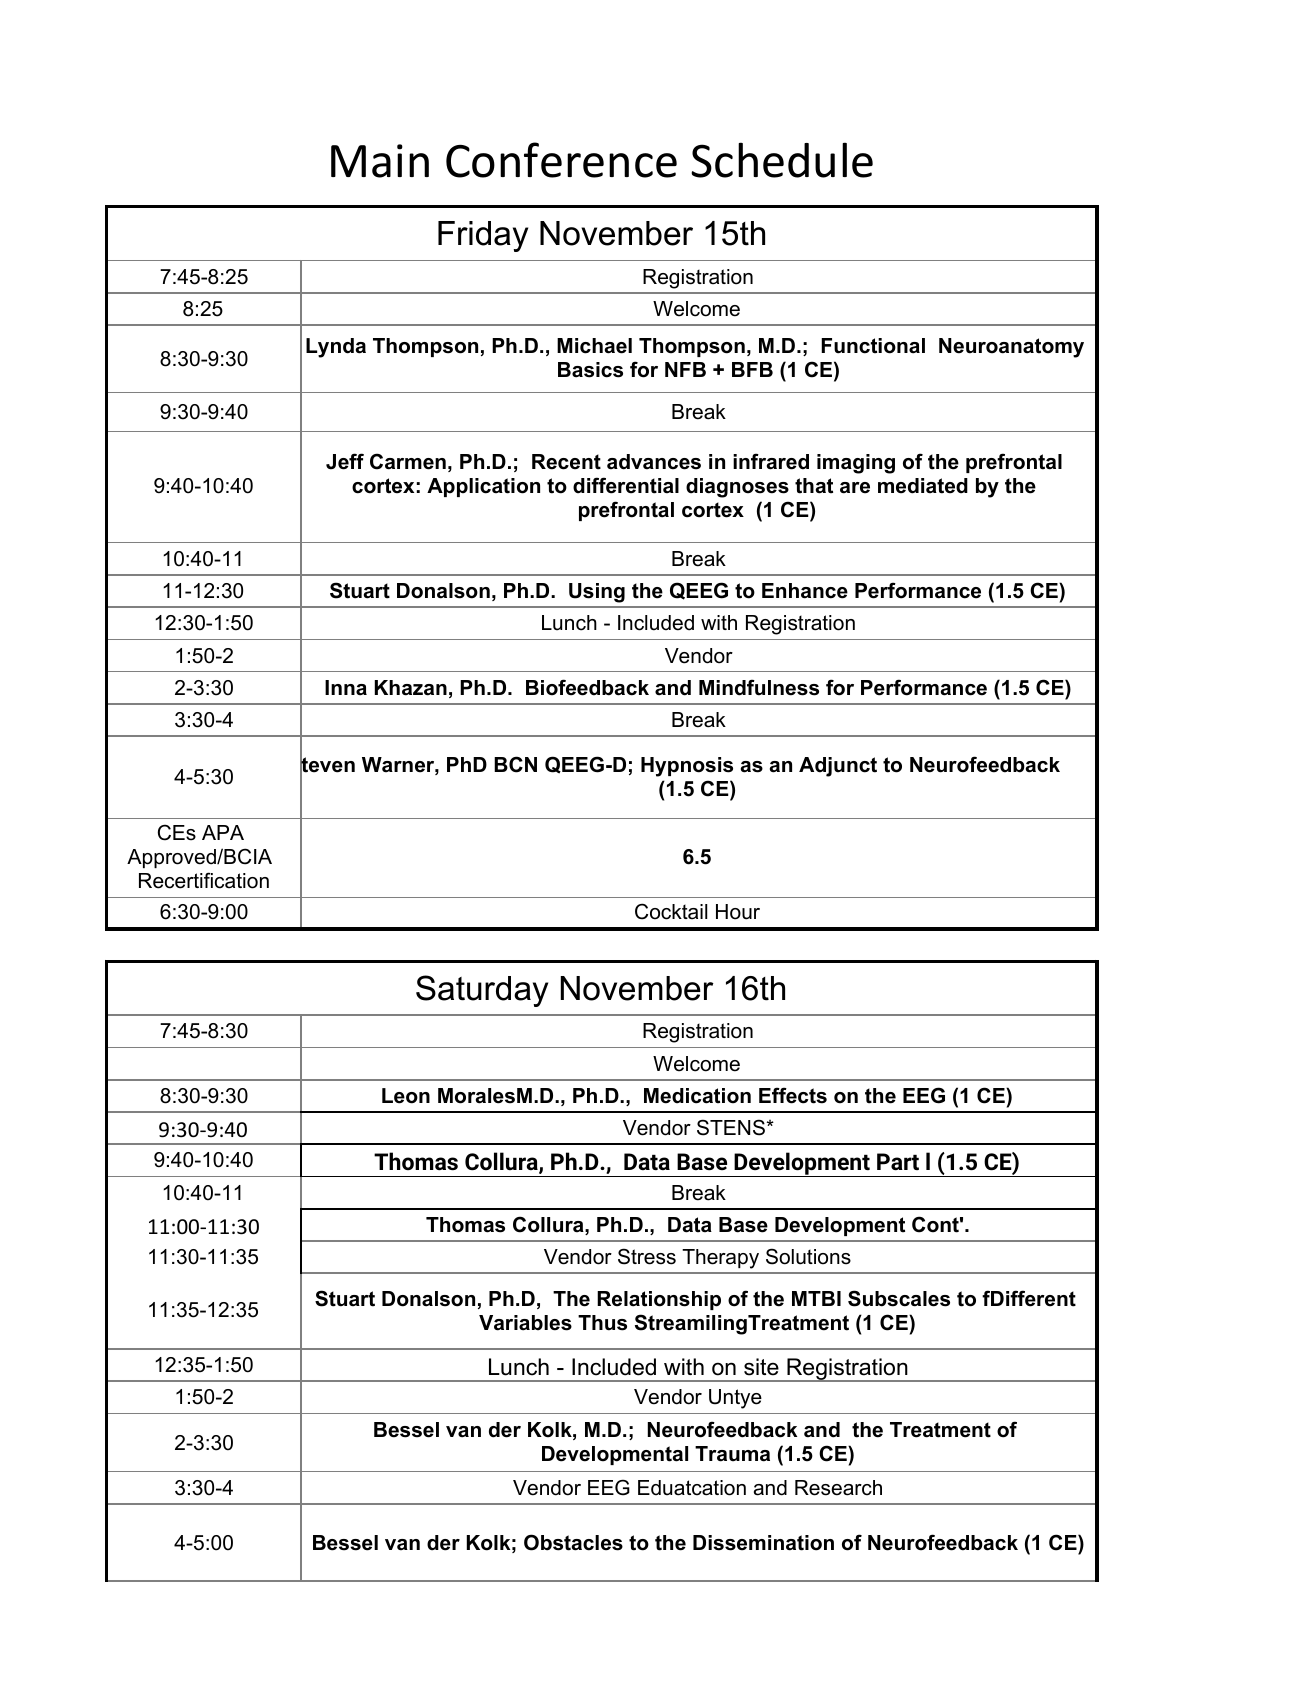 The width and height of the screenshot is (1316, 1703). I want to click on Part, so click(898, 1162).
